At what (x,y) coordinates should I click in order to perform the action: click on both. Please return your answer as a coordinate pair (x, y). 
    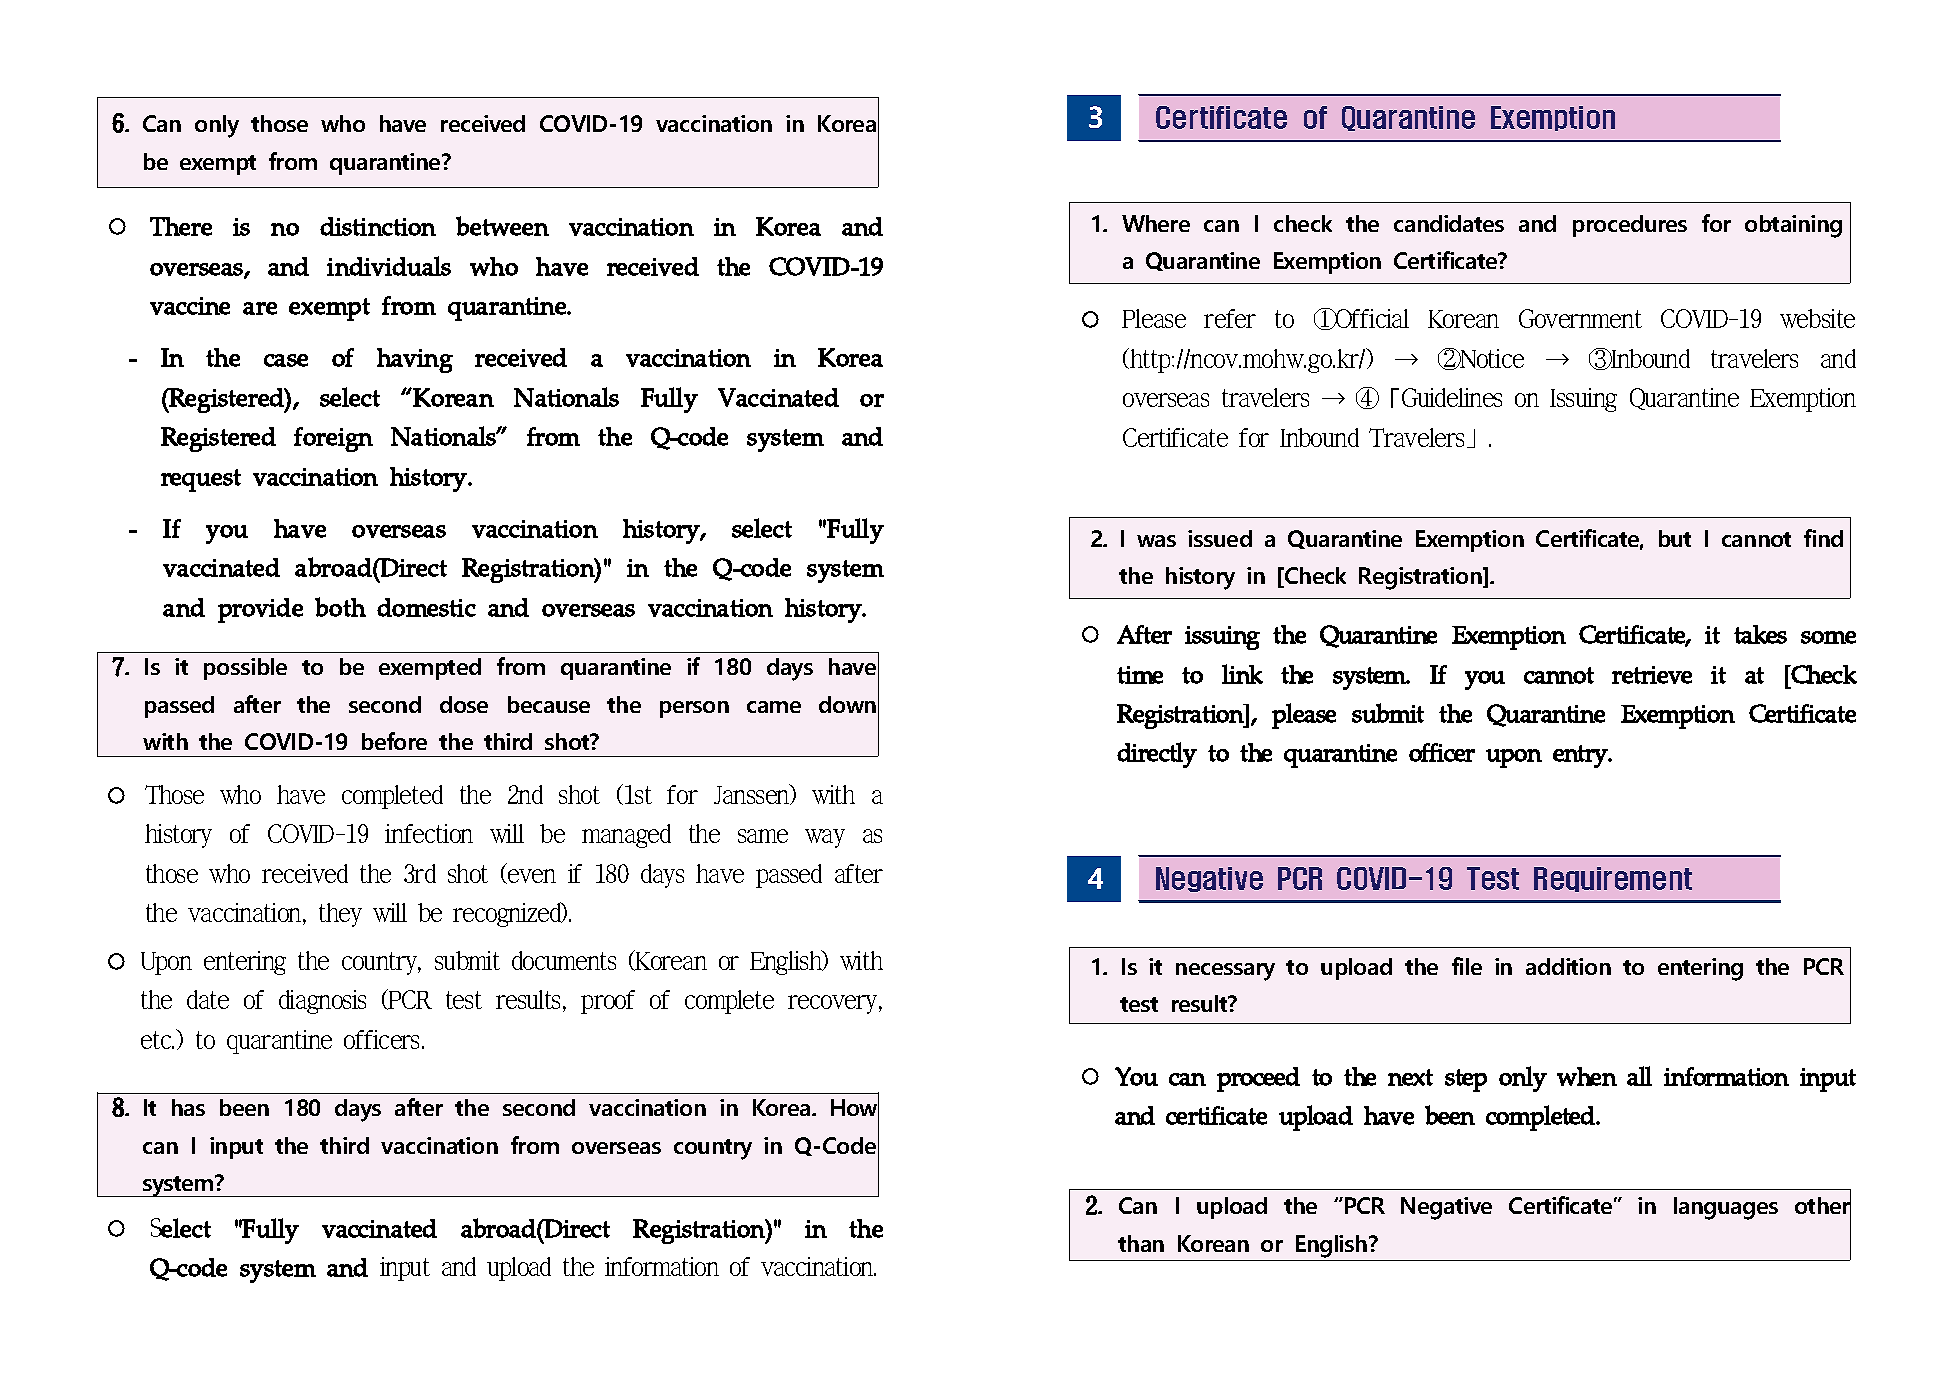
    Looking at the image, I should click on (340, 607).
